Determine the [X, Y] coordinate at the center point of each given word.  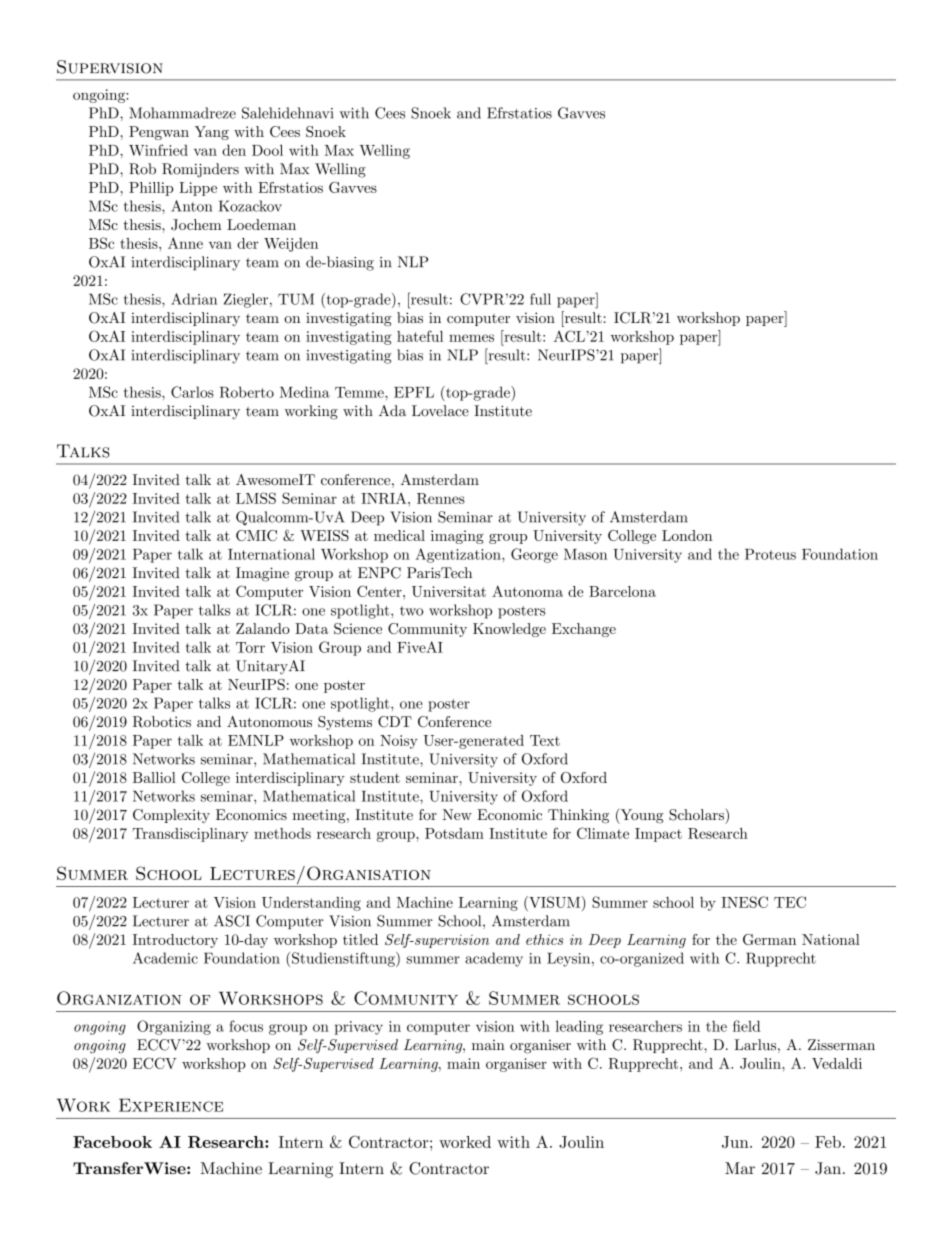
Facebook [112, 1142]
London [687, 535]
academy [494, 959]
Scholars [697, 814]
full [540, 299]
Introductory [175, 941]
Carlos [192, 392]
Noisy [399, 742]
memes [471, 338]
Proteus [770, 554]
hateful [420, 336]
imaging [457, 537]
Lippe [198, 189]
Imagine [262, 574]
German [769, 939]
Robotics [162, 722]
